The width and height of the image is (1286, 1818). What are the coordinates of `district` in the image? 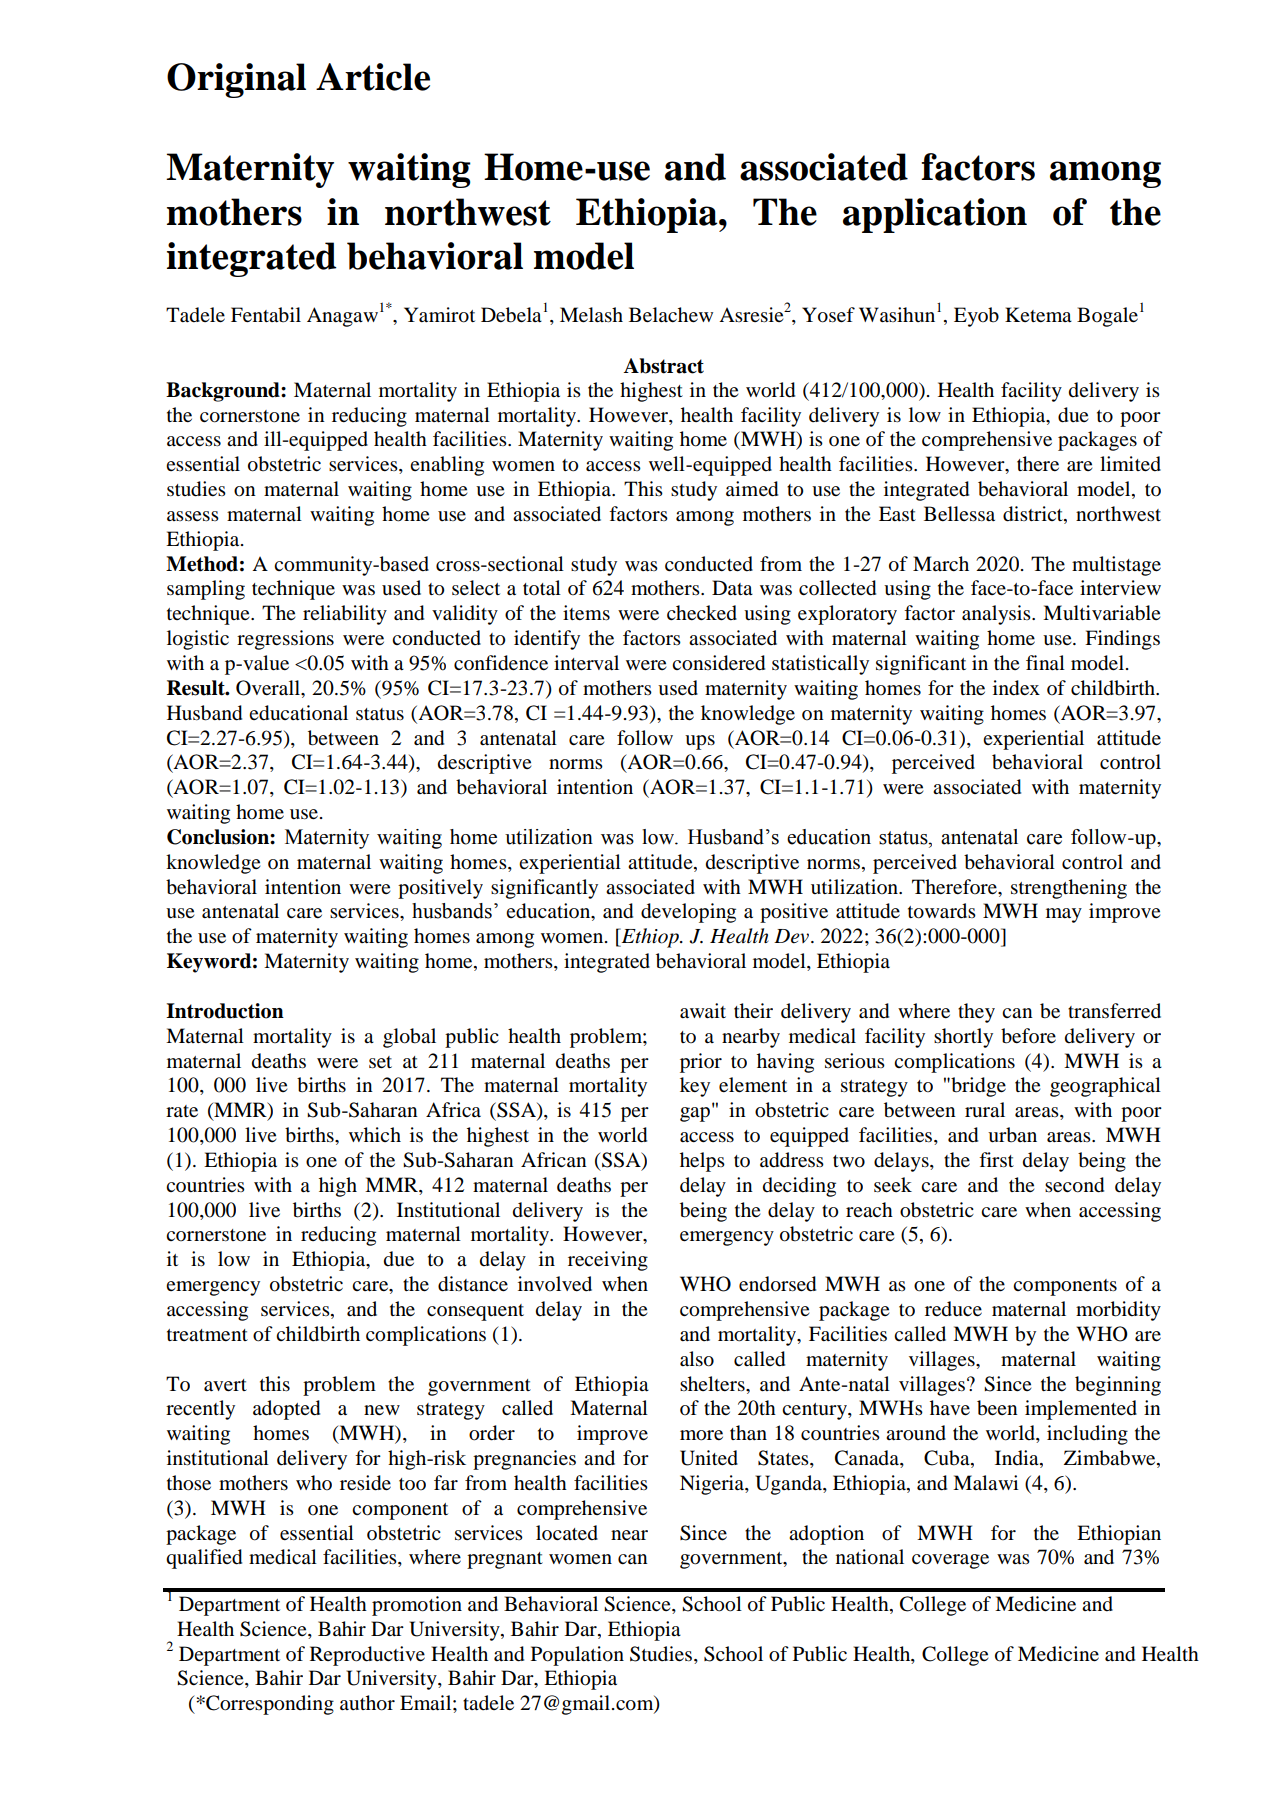 It's located at (1034, 515).
